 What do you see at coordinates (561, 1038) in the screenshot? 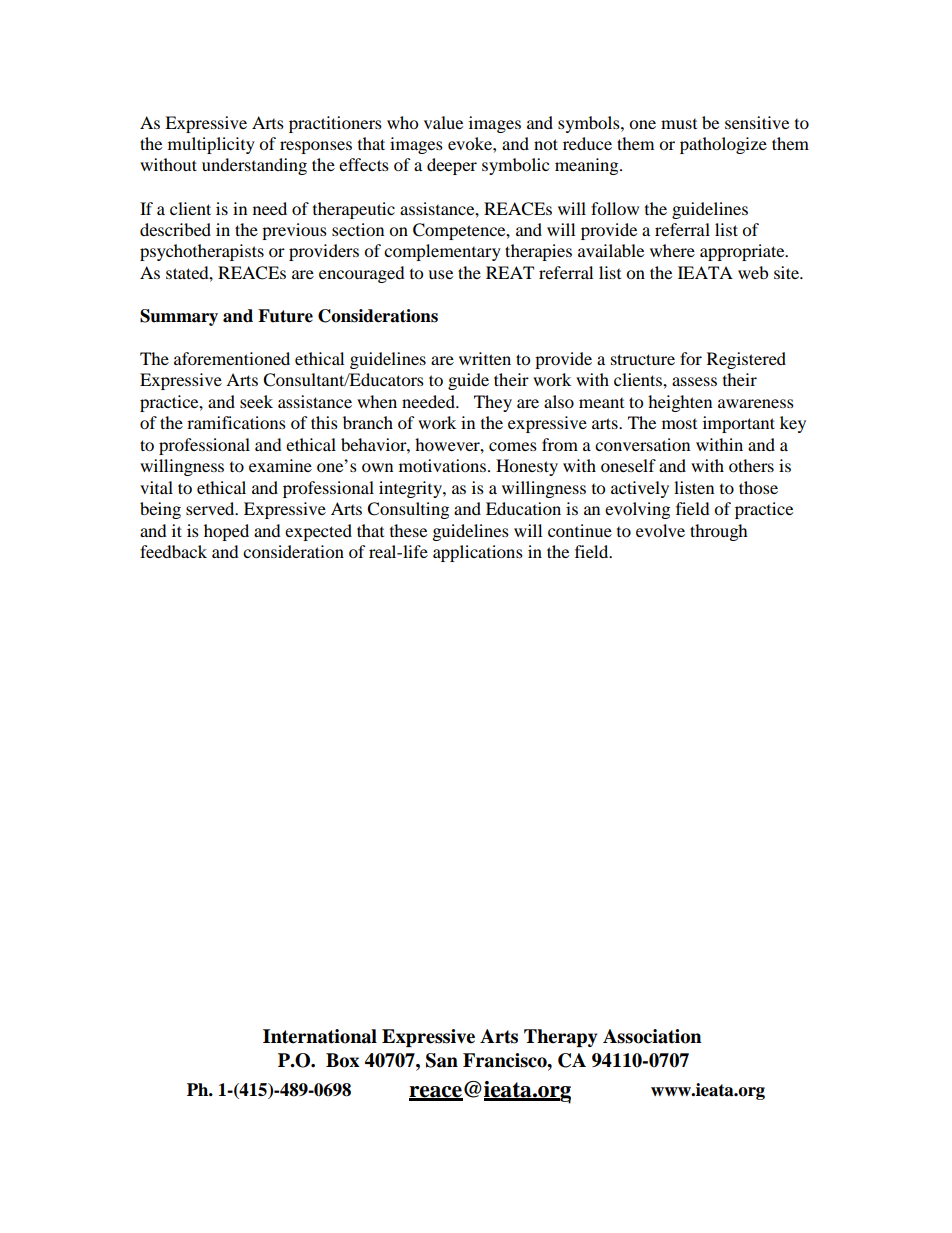
I see `Therapy` at bounding box center [561, 1038].
